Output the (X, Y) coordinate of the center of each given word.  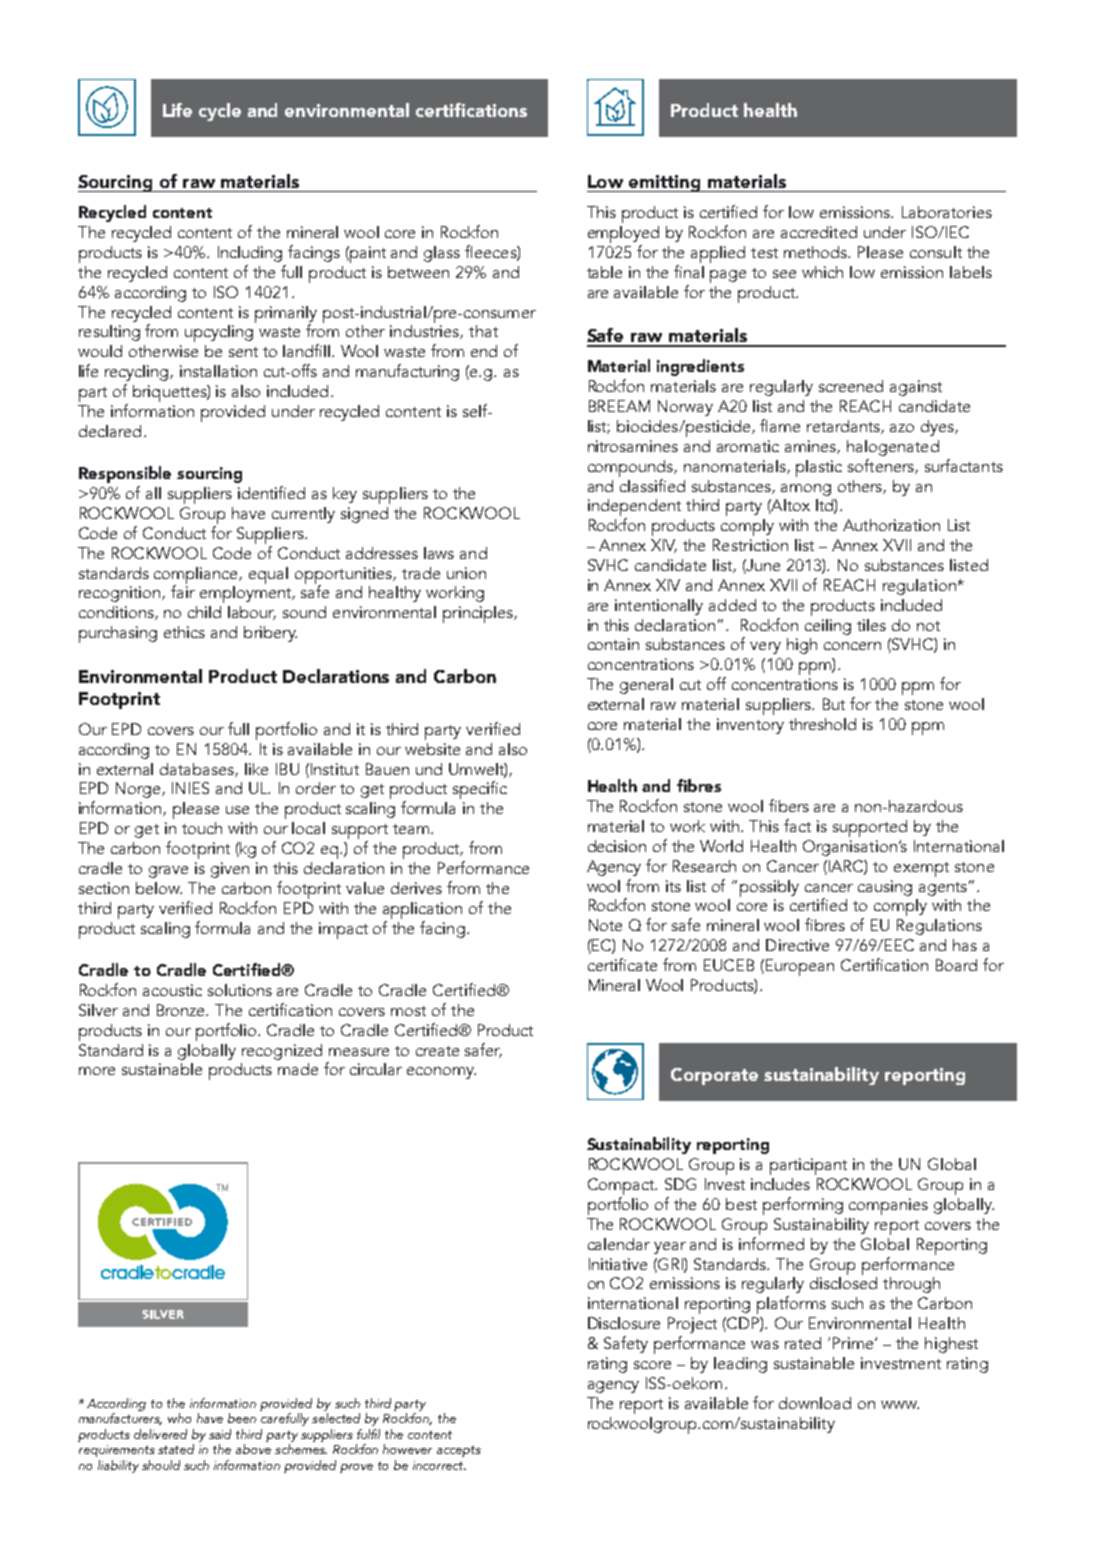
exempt (921, 869)
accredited (819, 232)
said (220, 1434)
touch (202, 828)
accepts (459, 1451)
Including (250, 254)
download (815, 1403)
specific (480, 790)
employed (623, 234)
